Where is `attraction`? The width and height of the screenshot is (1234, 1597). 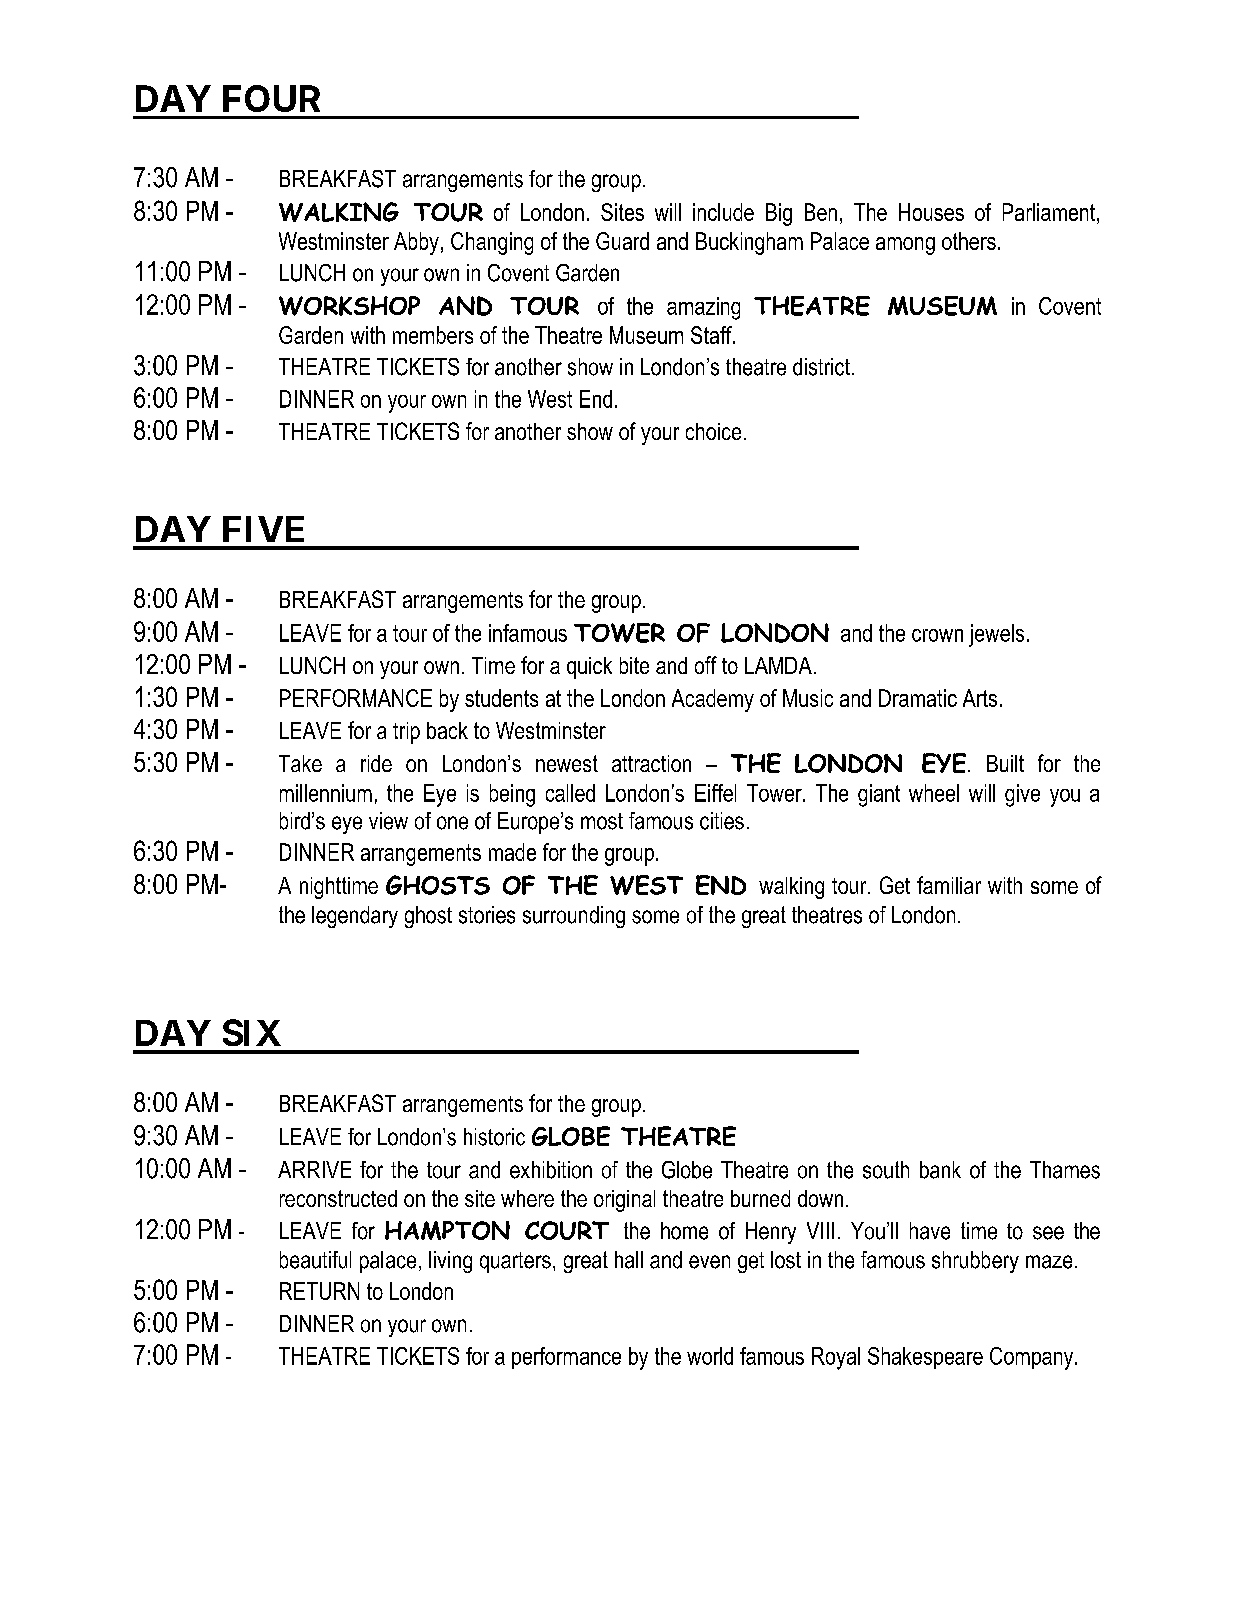 attraction is located at coordinates (651, 763).
